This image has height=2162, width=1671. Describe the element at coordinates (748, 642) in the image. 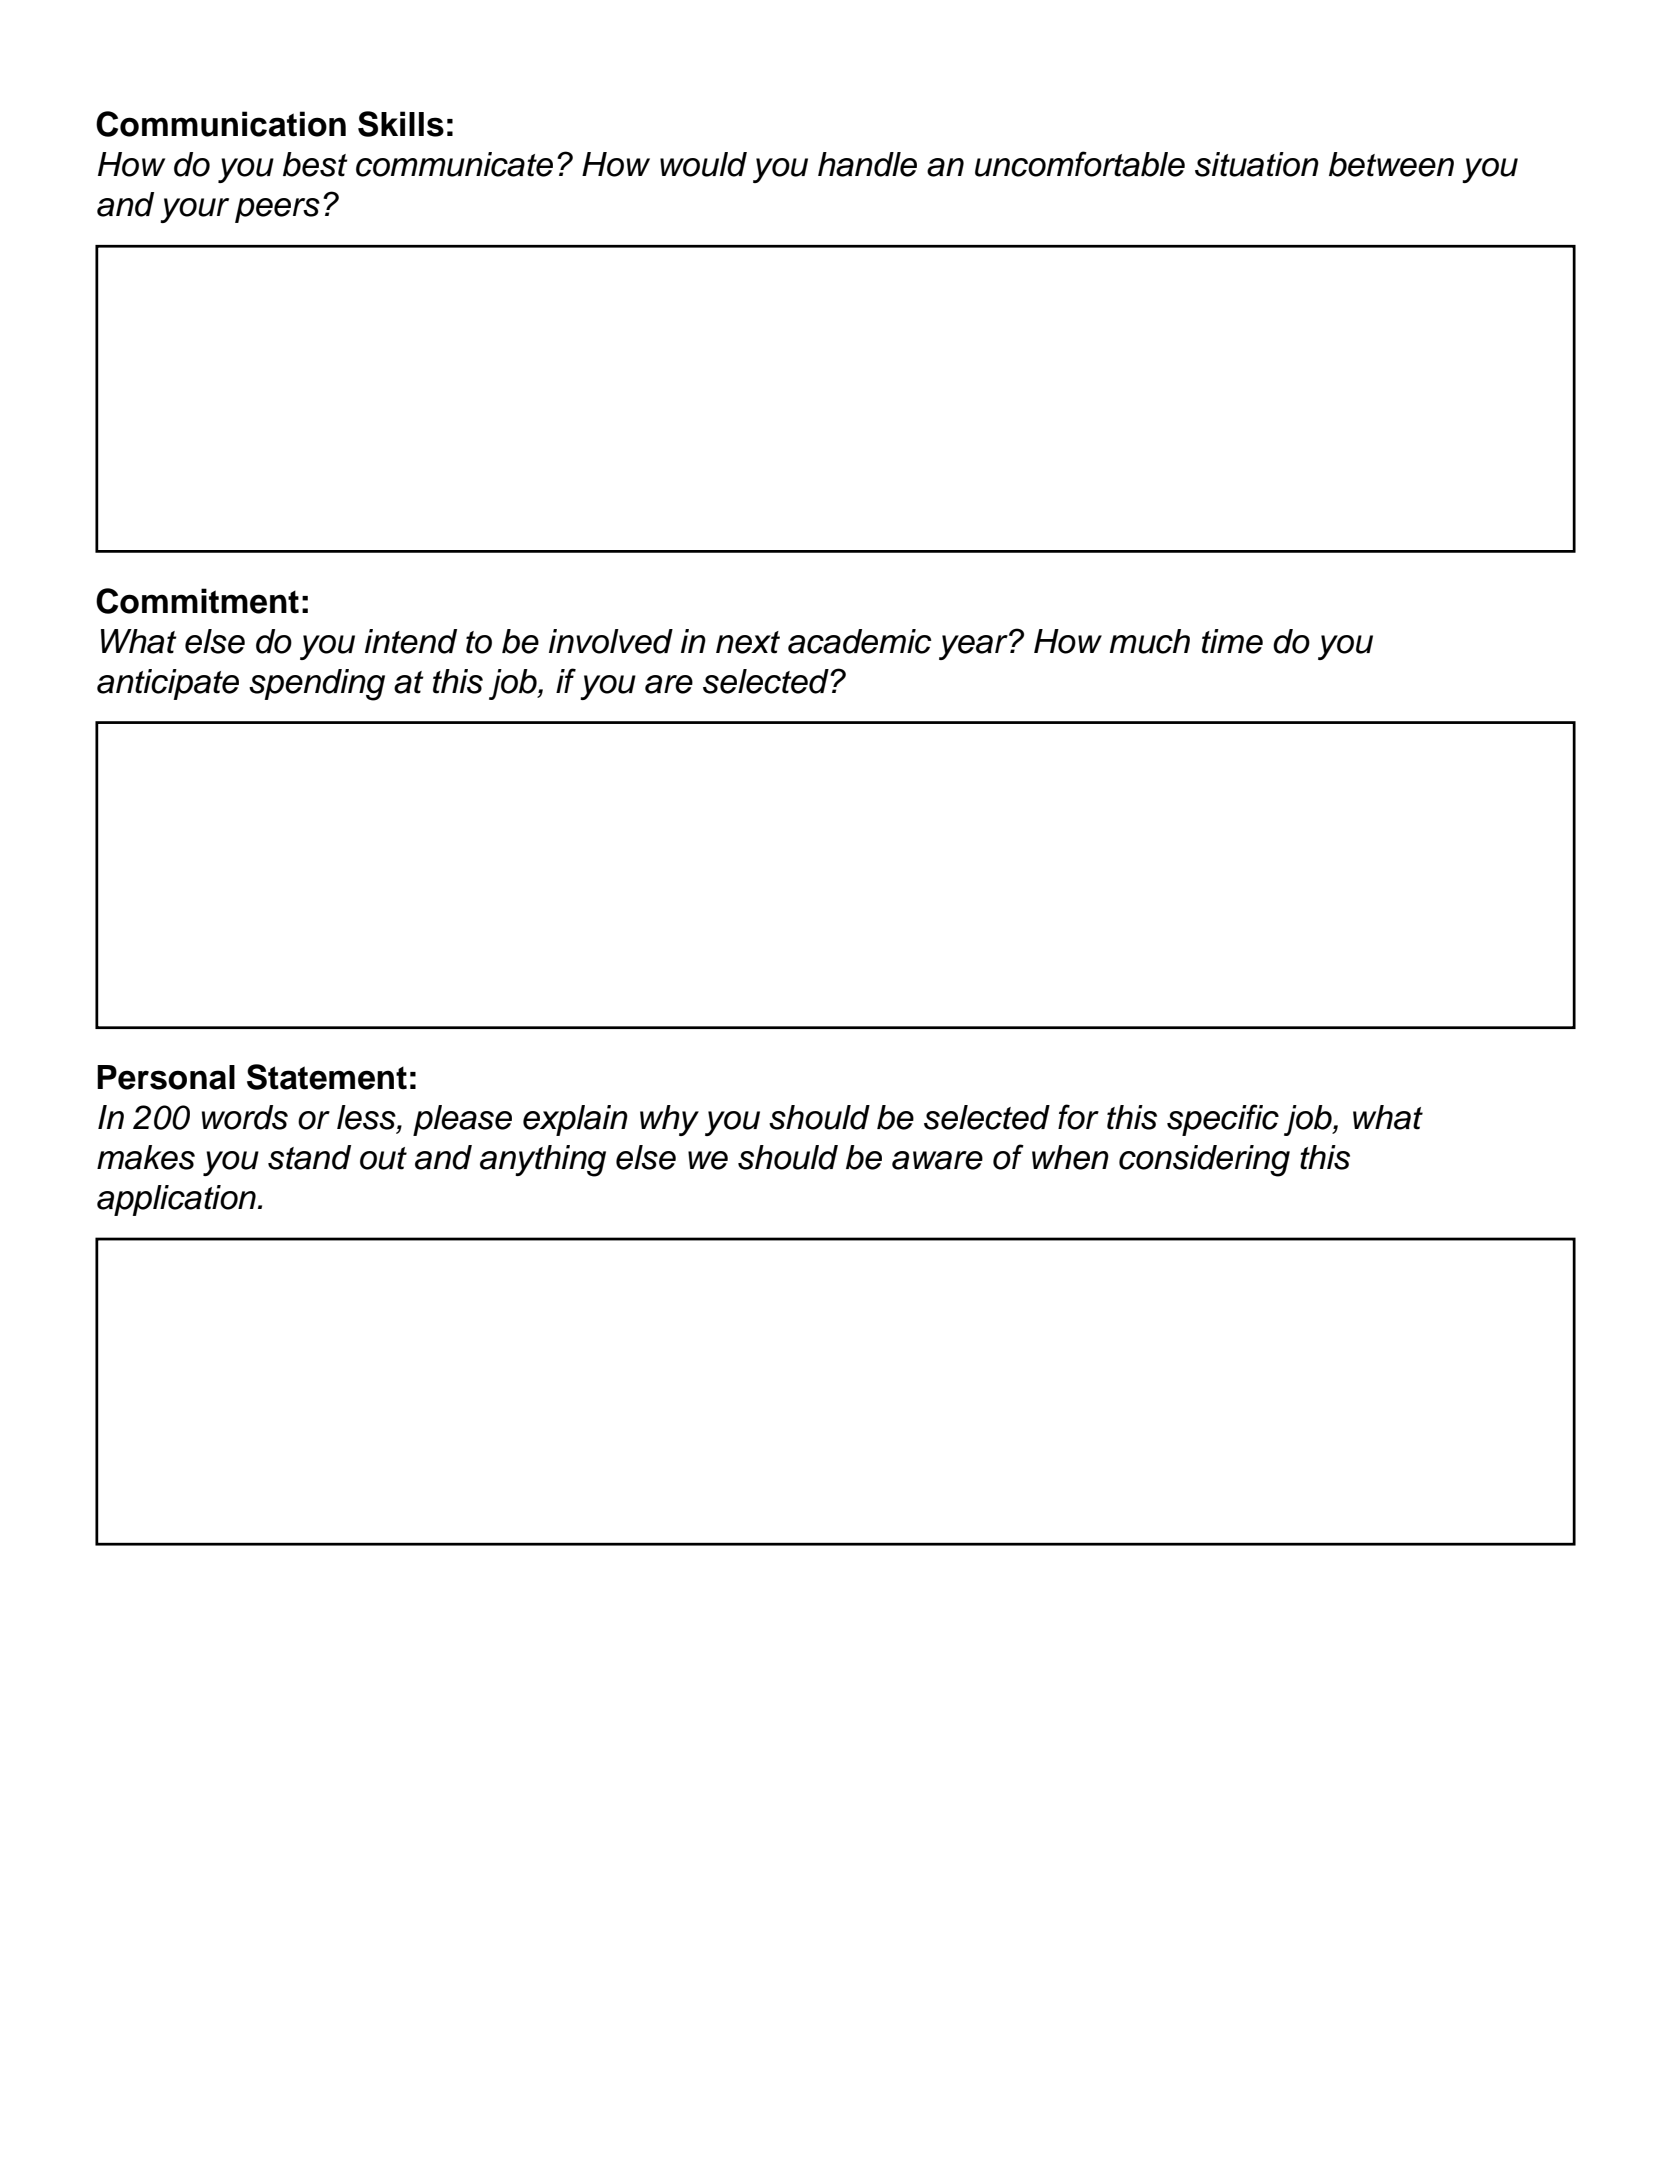

I see `next` at that location.
